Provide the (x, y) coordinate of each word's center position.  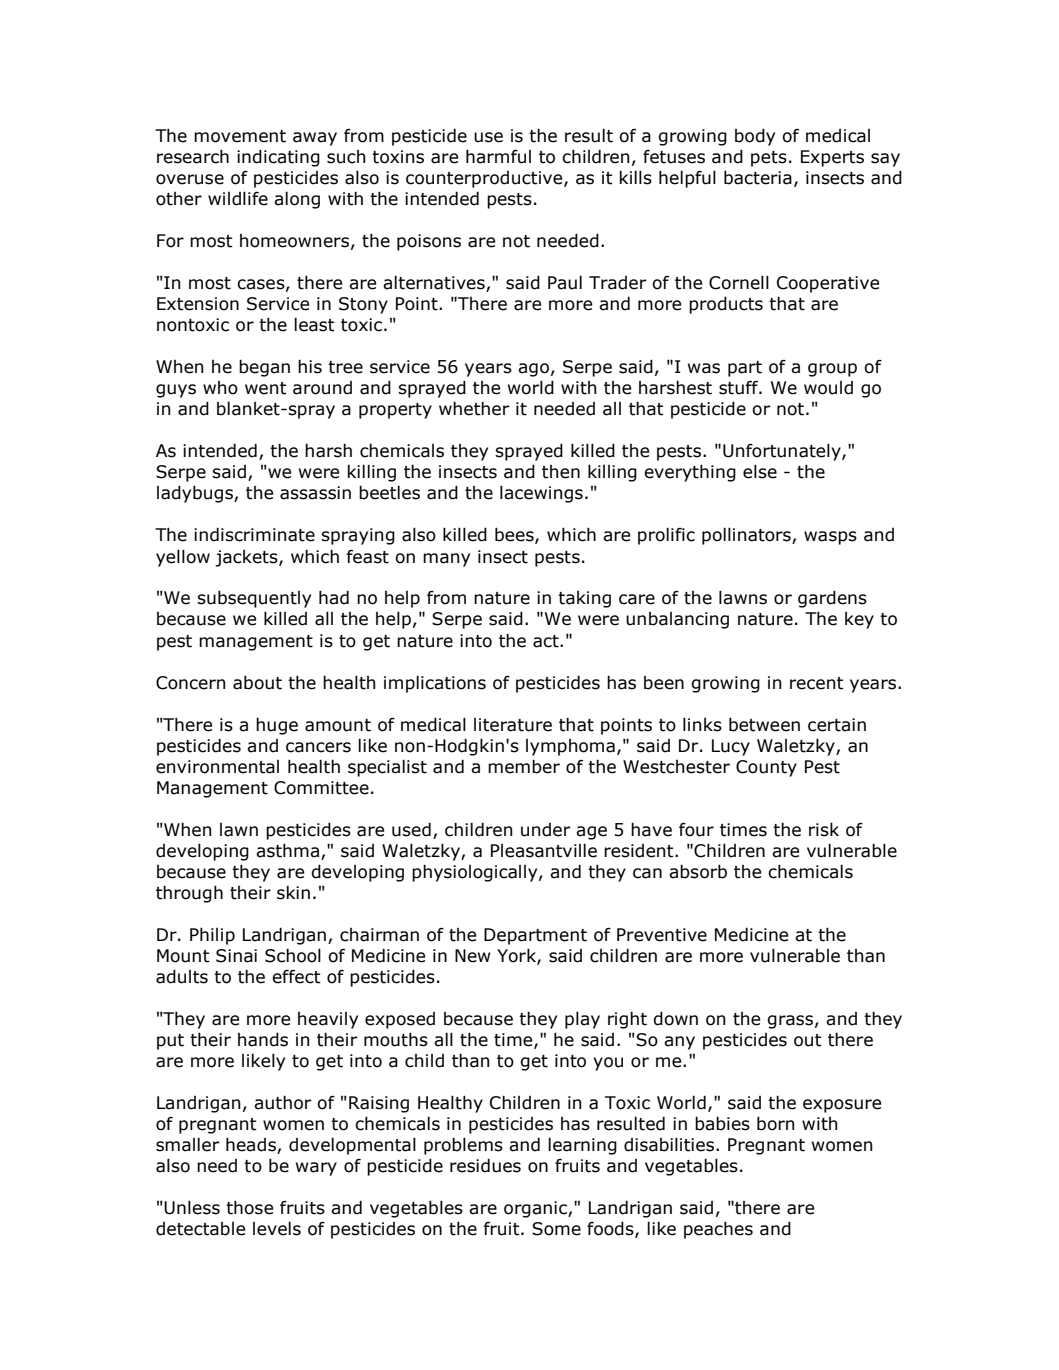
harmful (498, 156)
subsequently (254, 599)
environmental (217, 767)
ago (533, 370)
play (582, 1020)
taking (584, 599)
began (264, 368)
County (766, 768)
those (249, 1207)
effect (296, 976)
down (675, 1018)
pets (769, 159)
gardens (832, 599)
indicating (278, 158)
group (832, 370)
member (524, 766)
